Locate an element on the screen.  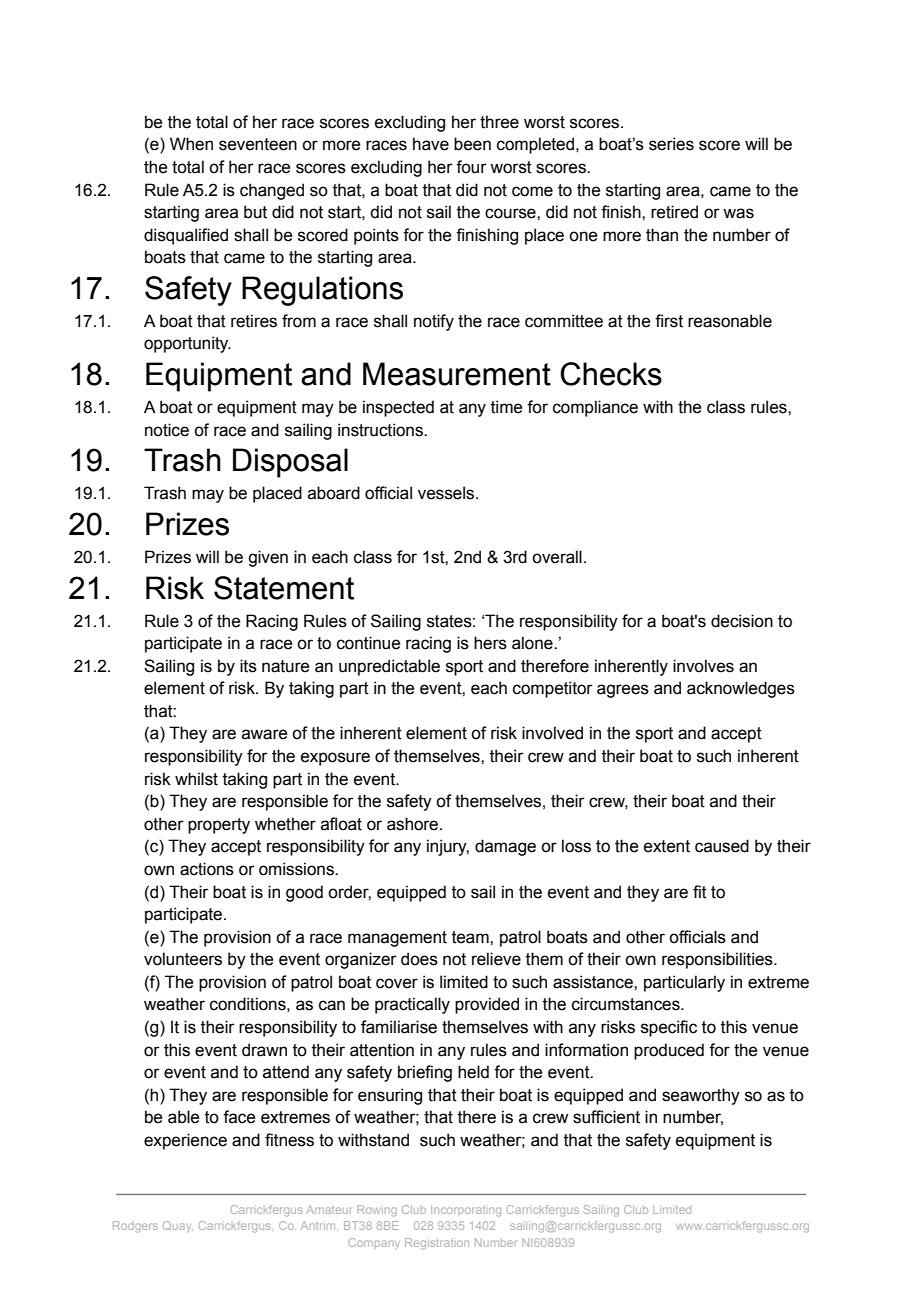
does is located at coordinates (419, 959).
